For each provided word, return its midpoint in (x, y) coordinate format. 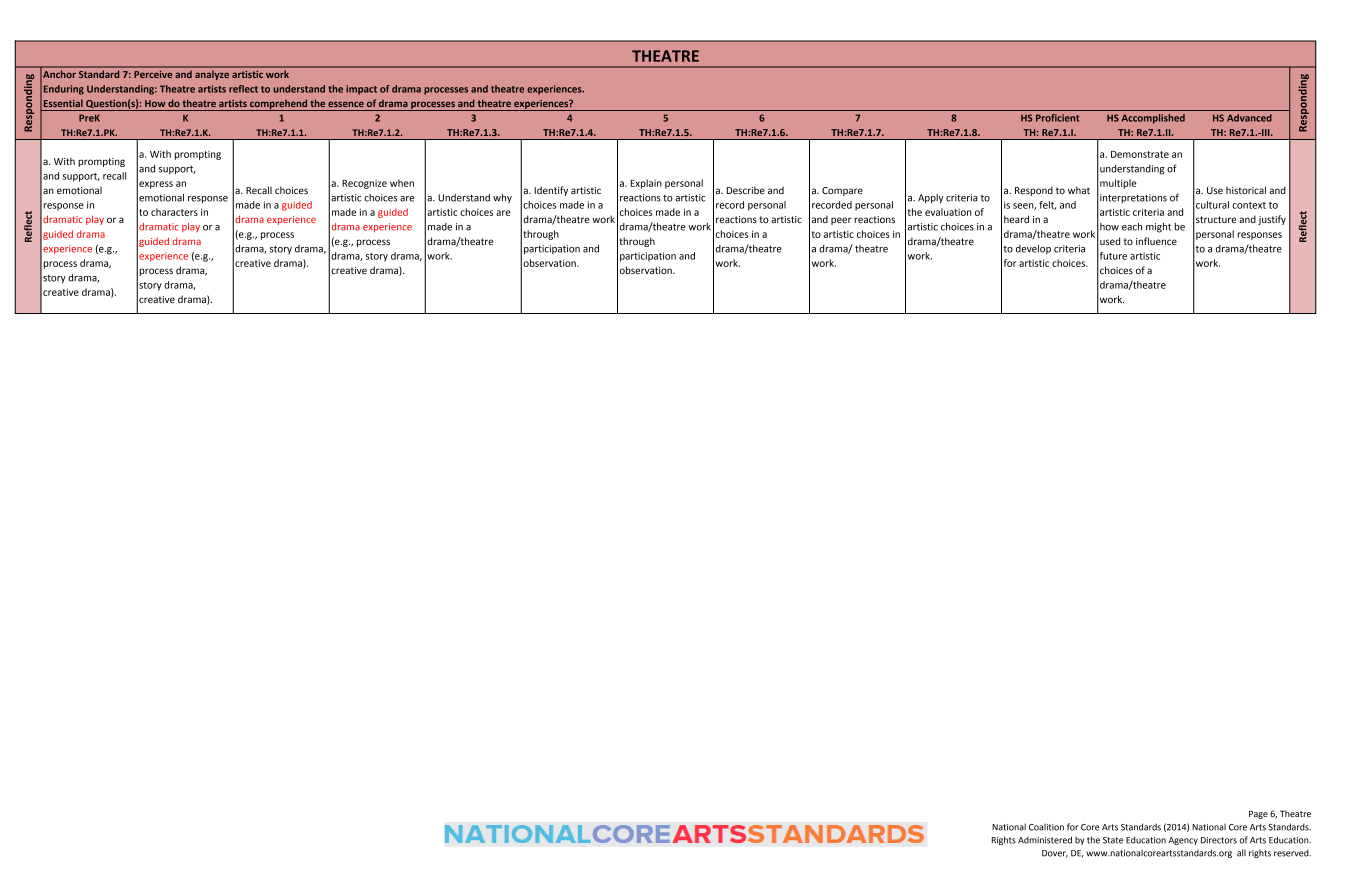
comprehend (278, 105)
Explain (646, 184)
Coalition (1046, 827)
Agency (1183, 841)
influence (1156, 241)
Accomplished (1153, 119)
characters (174, 212)
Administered (1045, 840)
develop (1033, 249)
